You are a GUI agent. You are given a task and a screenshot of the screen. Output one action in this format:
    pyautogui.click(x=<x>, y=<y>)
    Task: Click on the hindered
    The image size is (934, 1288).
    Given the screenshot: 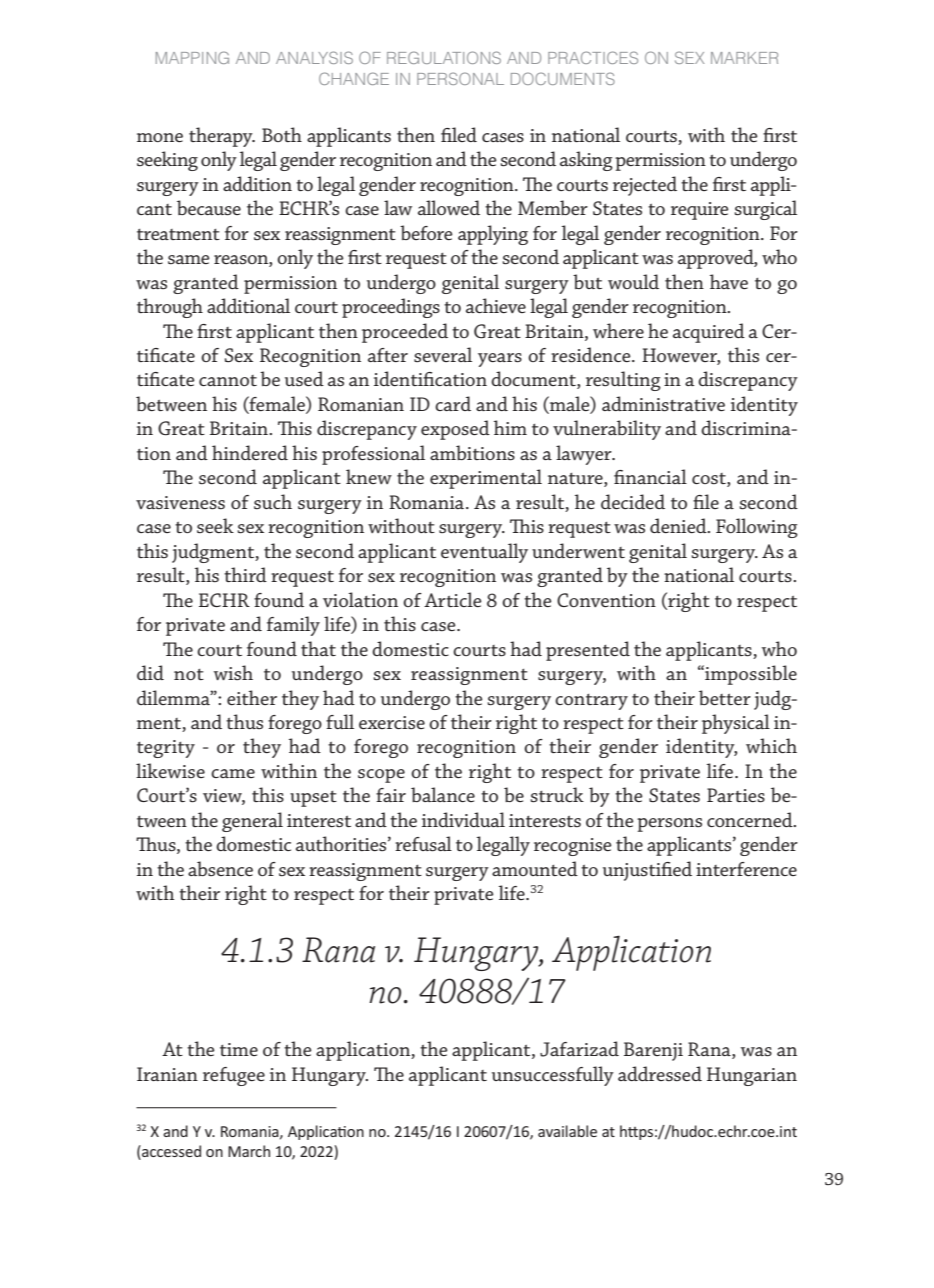 What is the action you would take?
    pyautogui.click(x=250, y=452)
